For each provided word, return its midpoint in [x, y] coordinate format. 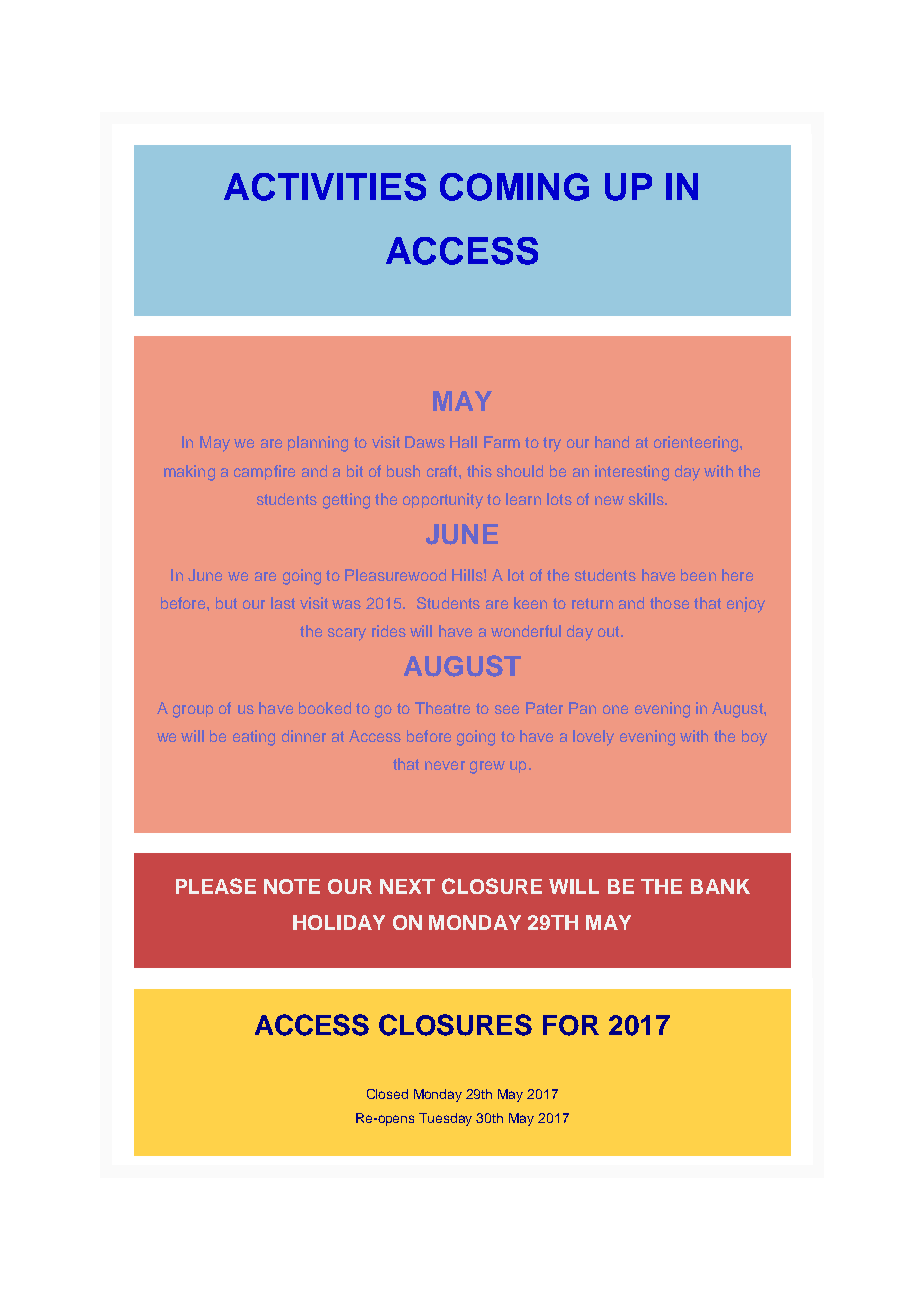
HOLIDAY [339, 922]
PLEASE [216, 886]
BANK [720, 886]
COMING [514, 187]
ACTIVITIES [325, 187]
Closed [387, 1094]
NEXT [407, 886]
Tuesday [445, 1119]
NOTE [292, 886]
